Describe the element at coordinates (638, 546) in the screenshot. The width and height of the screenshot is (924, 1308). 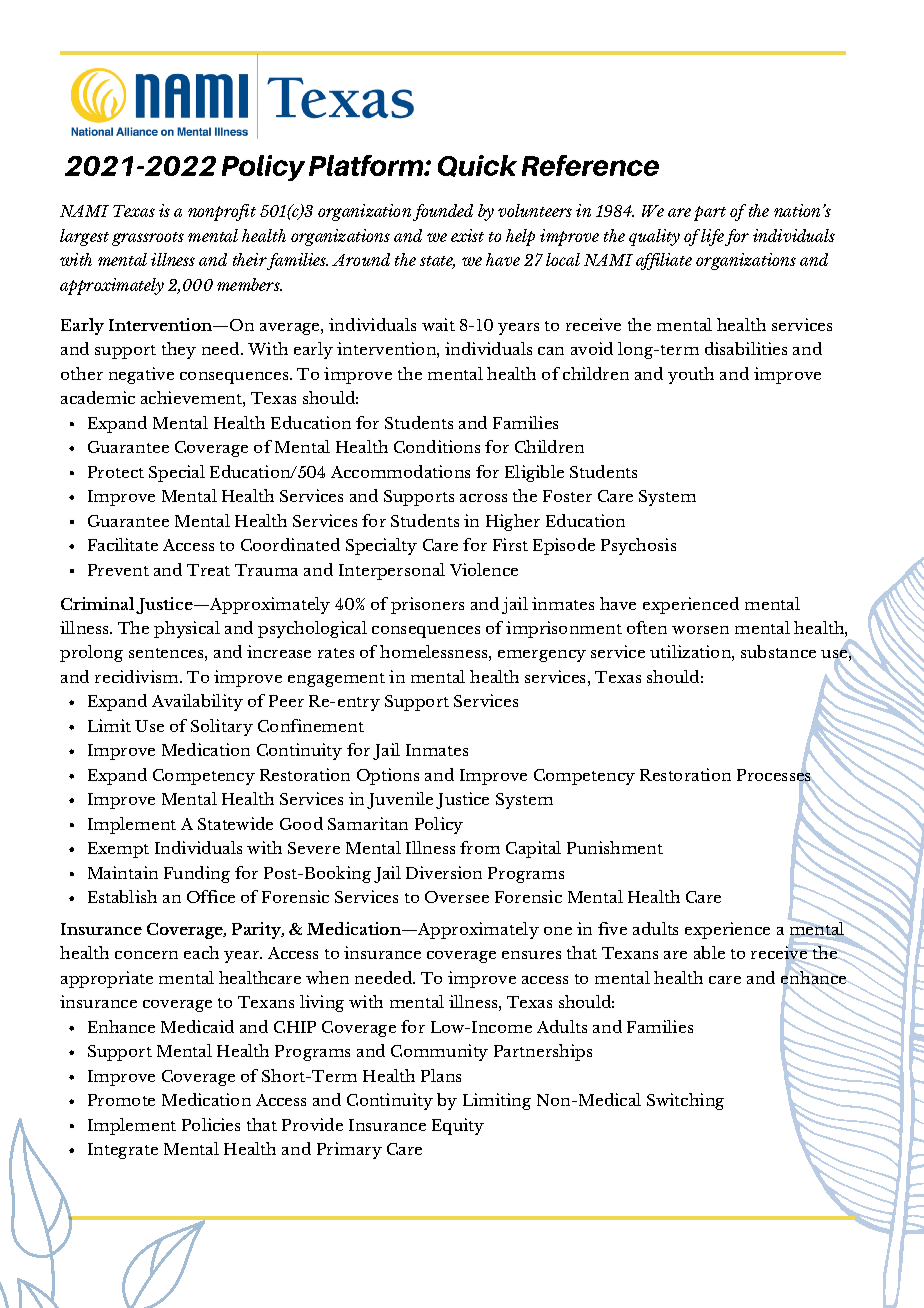
I see `Psychosis` at that location.
